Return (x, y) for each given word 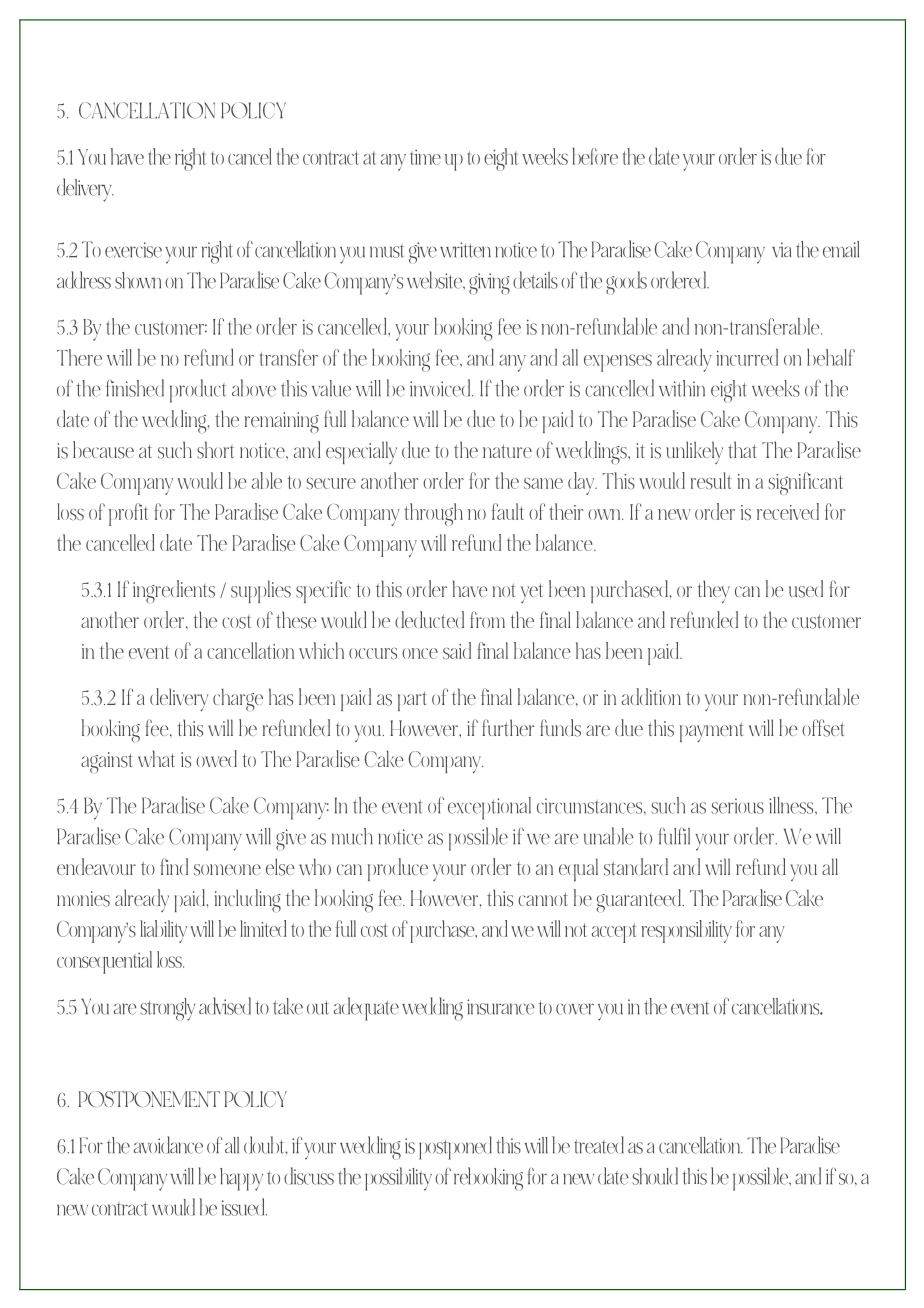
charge (238, 699)
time (425, 157)
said (457, 650)
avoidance (168, 1145)
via (781, 250)
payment (712, 732)
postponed (455, 1148)
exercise (133, 250)
